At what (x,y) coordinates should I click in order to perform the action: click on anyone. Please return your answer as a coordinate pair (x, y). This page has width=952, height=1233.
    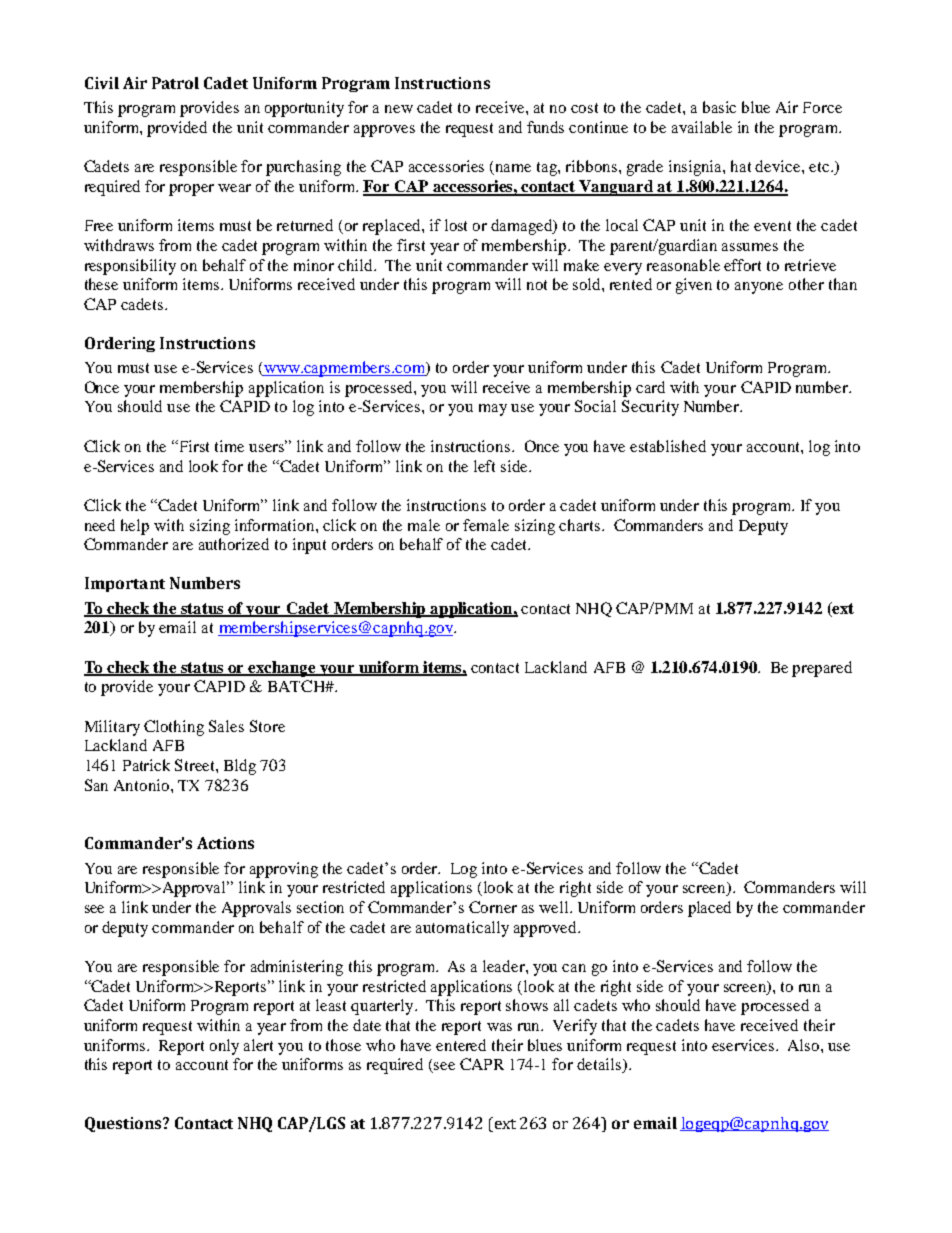
    Looking at the image, I should click on (759, 288).
